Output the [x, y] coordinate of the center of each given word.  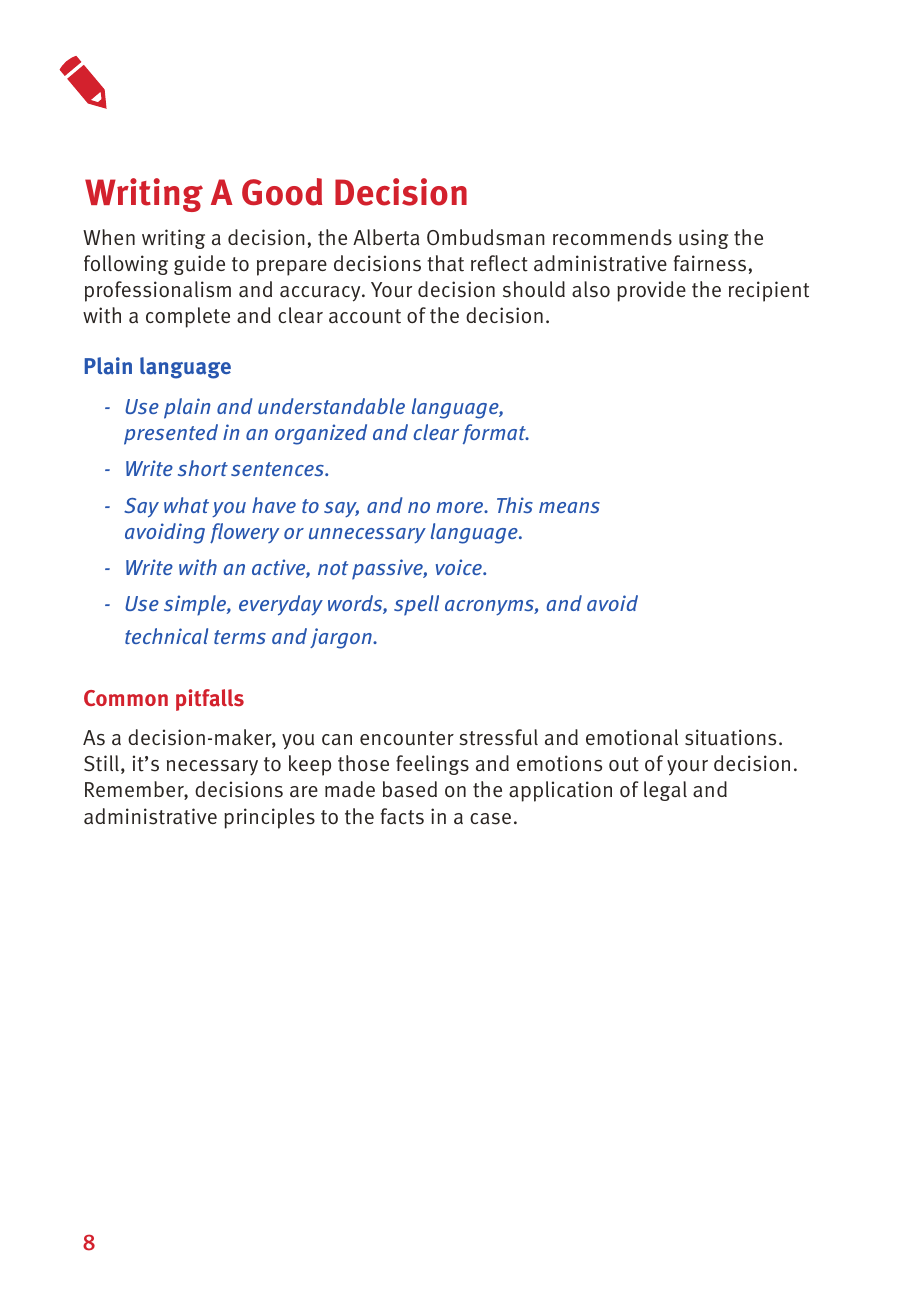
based [410, 789]
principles [269, 818]
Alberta [386, 237]
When [109, 237]
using [703, 239]
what [186, 505]
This [515, 505]
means [569, 507]
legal [665, 791]
